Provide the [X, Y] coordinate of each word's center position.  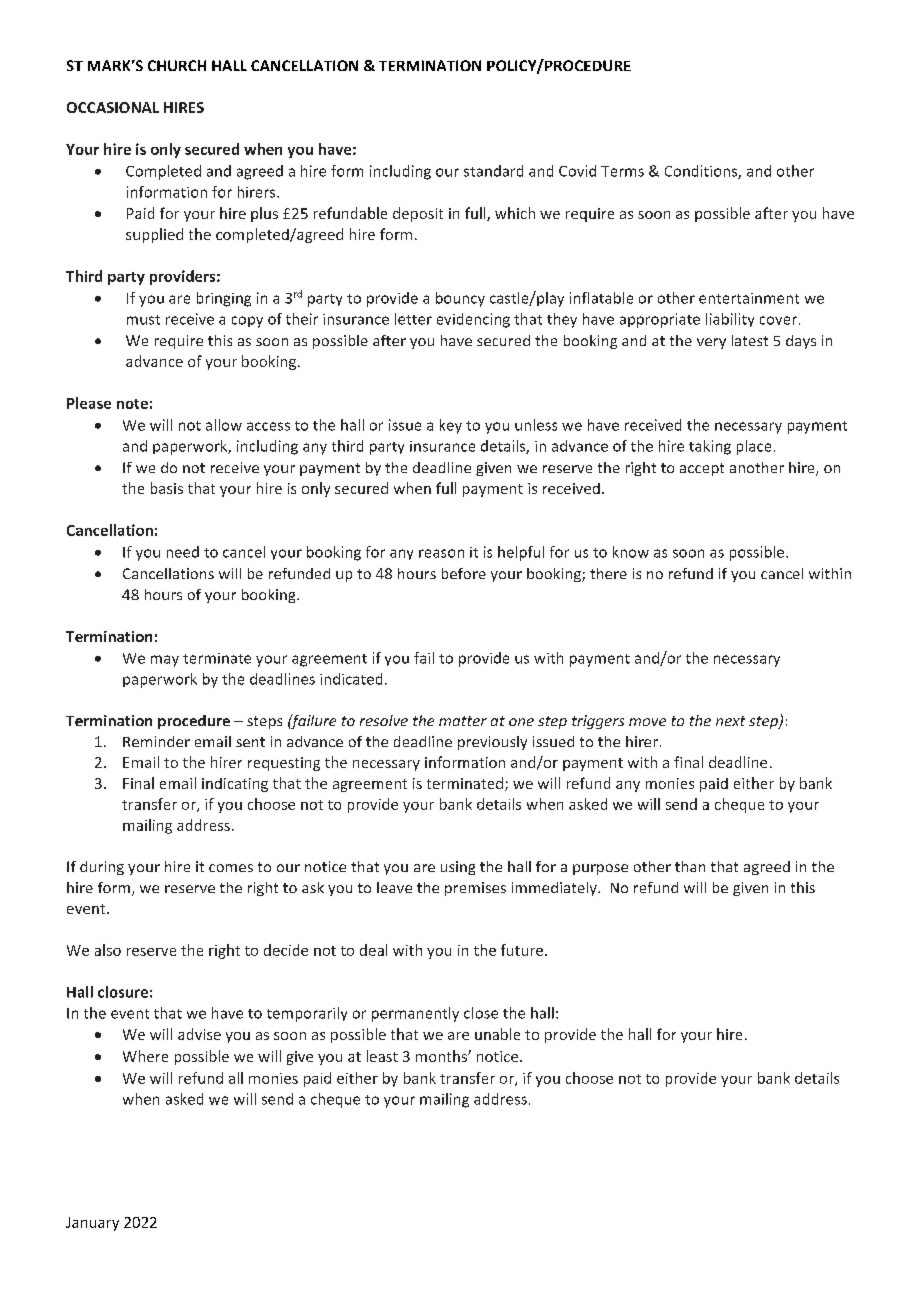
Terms [622, 171]
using [458, 868]
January [92, 1224]
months [442, 1056]
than [690, 866]
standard [493, 171]
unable [497, 1034]
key [451, 426]
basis [167, 488]
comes [231, 868]
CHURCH [177, 65]
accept [702, 469]
